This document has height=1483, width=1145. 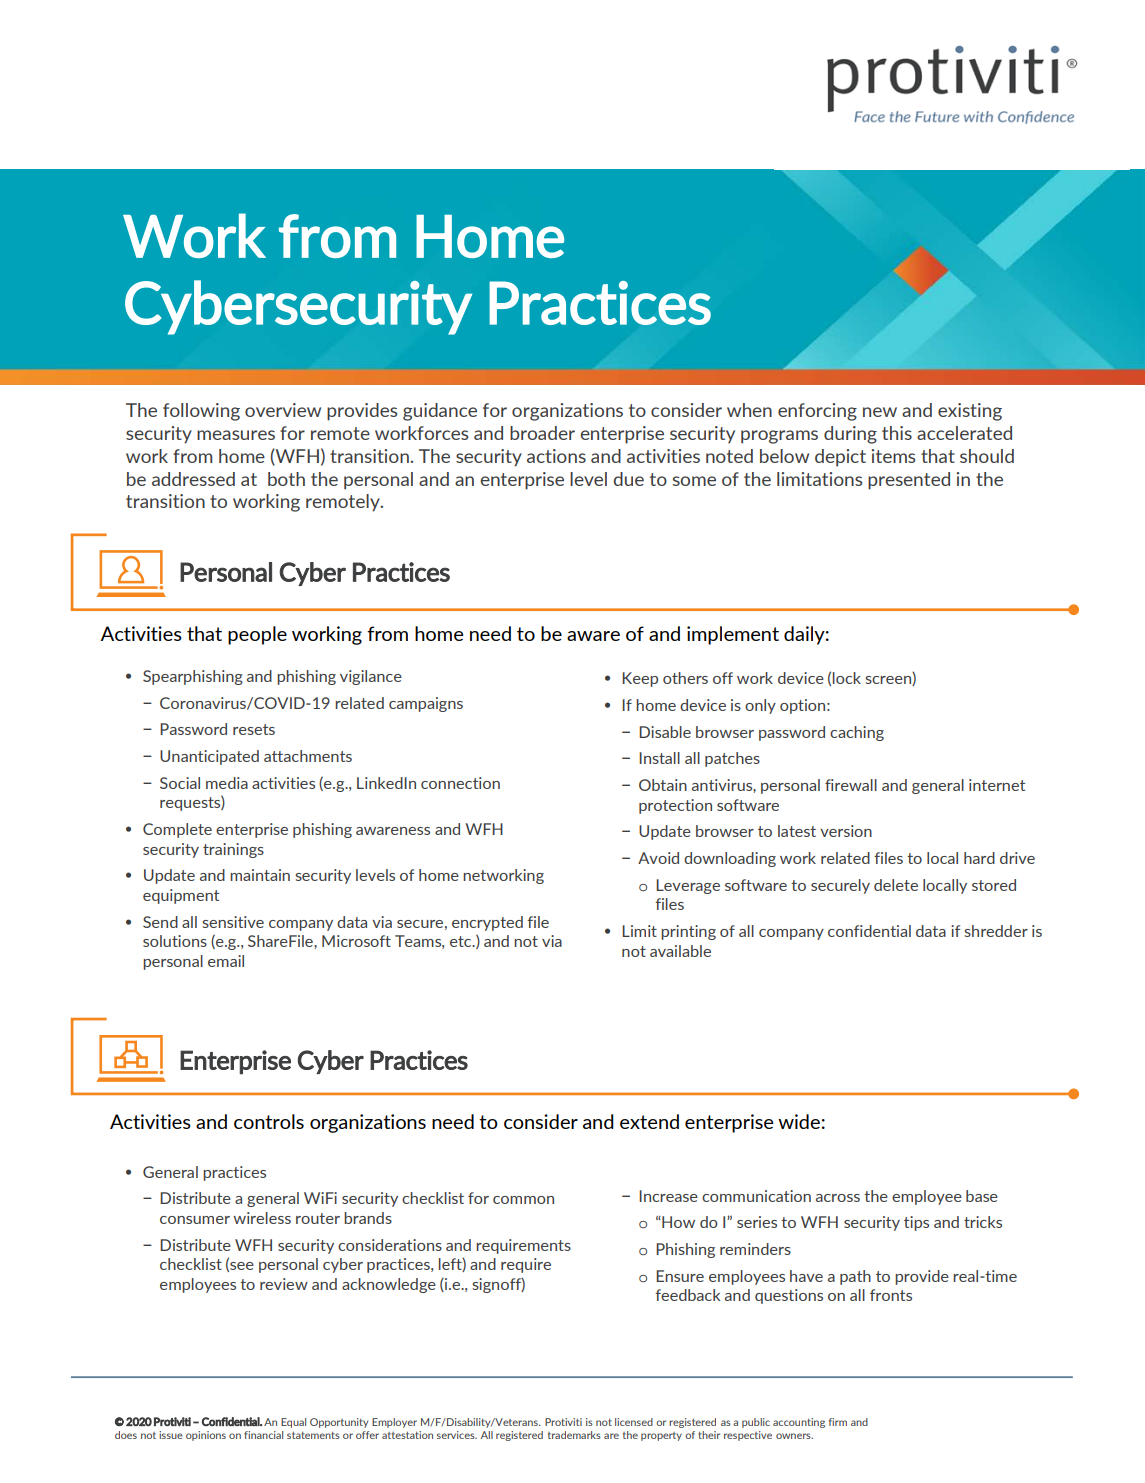 What do you see at coordinates (556, 456) in the document?
I see `actions` at bounding box center [556, 456].
